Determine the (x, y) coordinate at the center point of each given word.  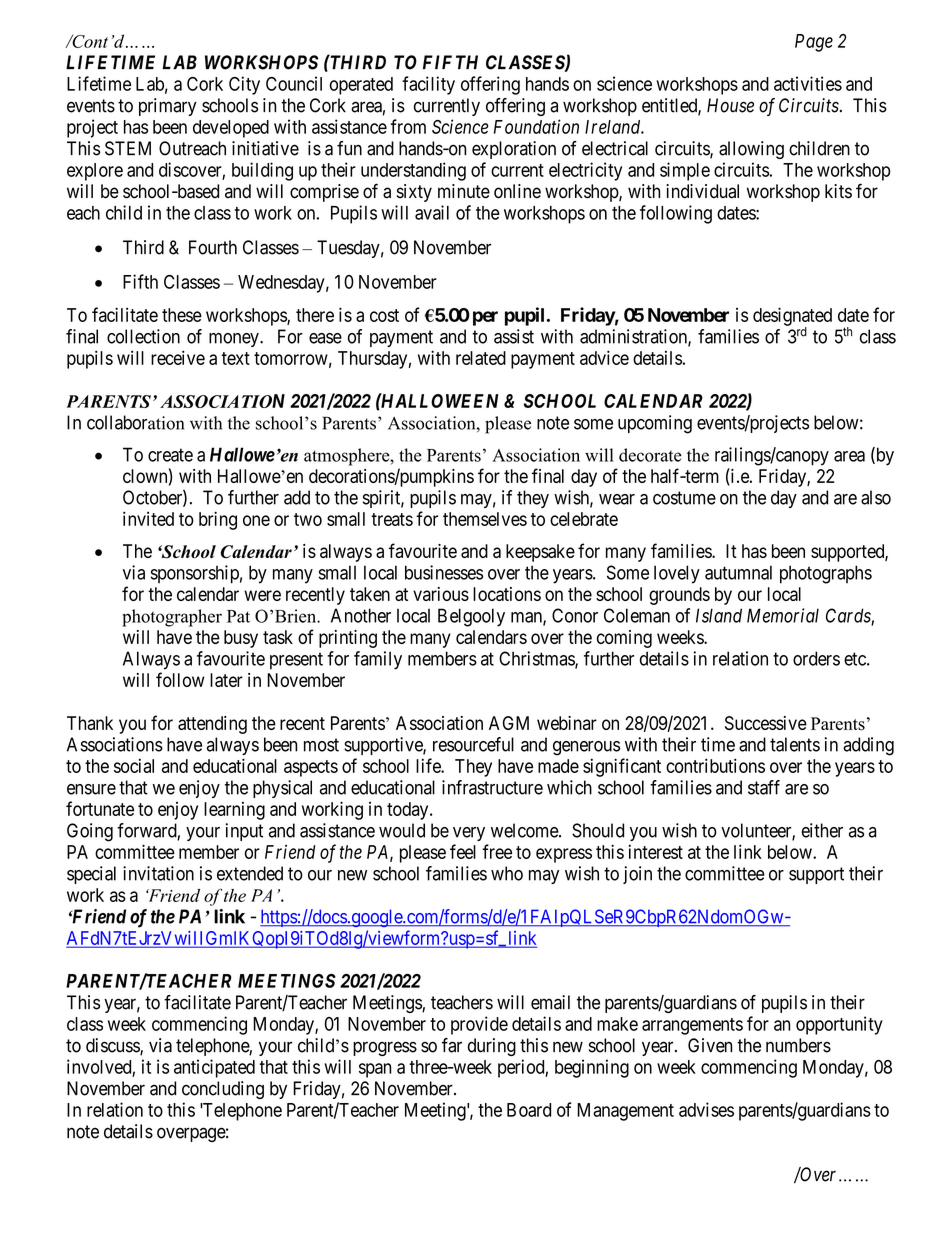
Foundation (536, 126)
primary (168, 107)
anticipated (214, 1068)
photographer (172, 618)
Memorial (783, 615)
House (730, 105)
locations (507, 594)
